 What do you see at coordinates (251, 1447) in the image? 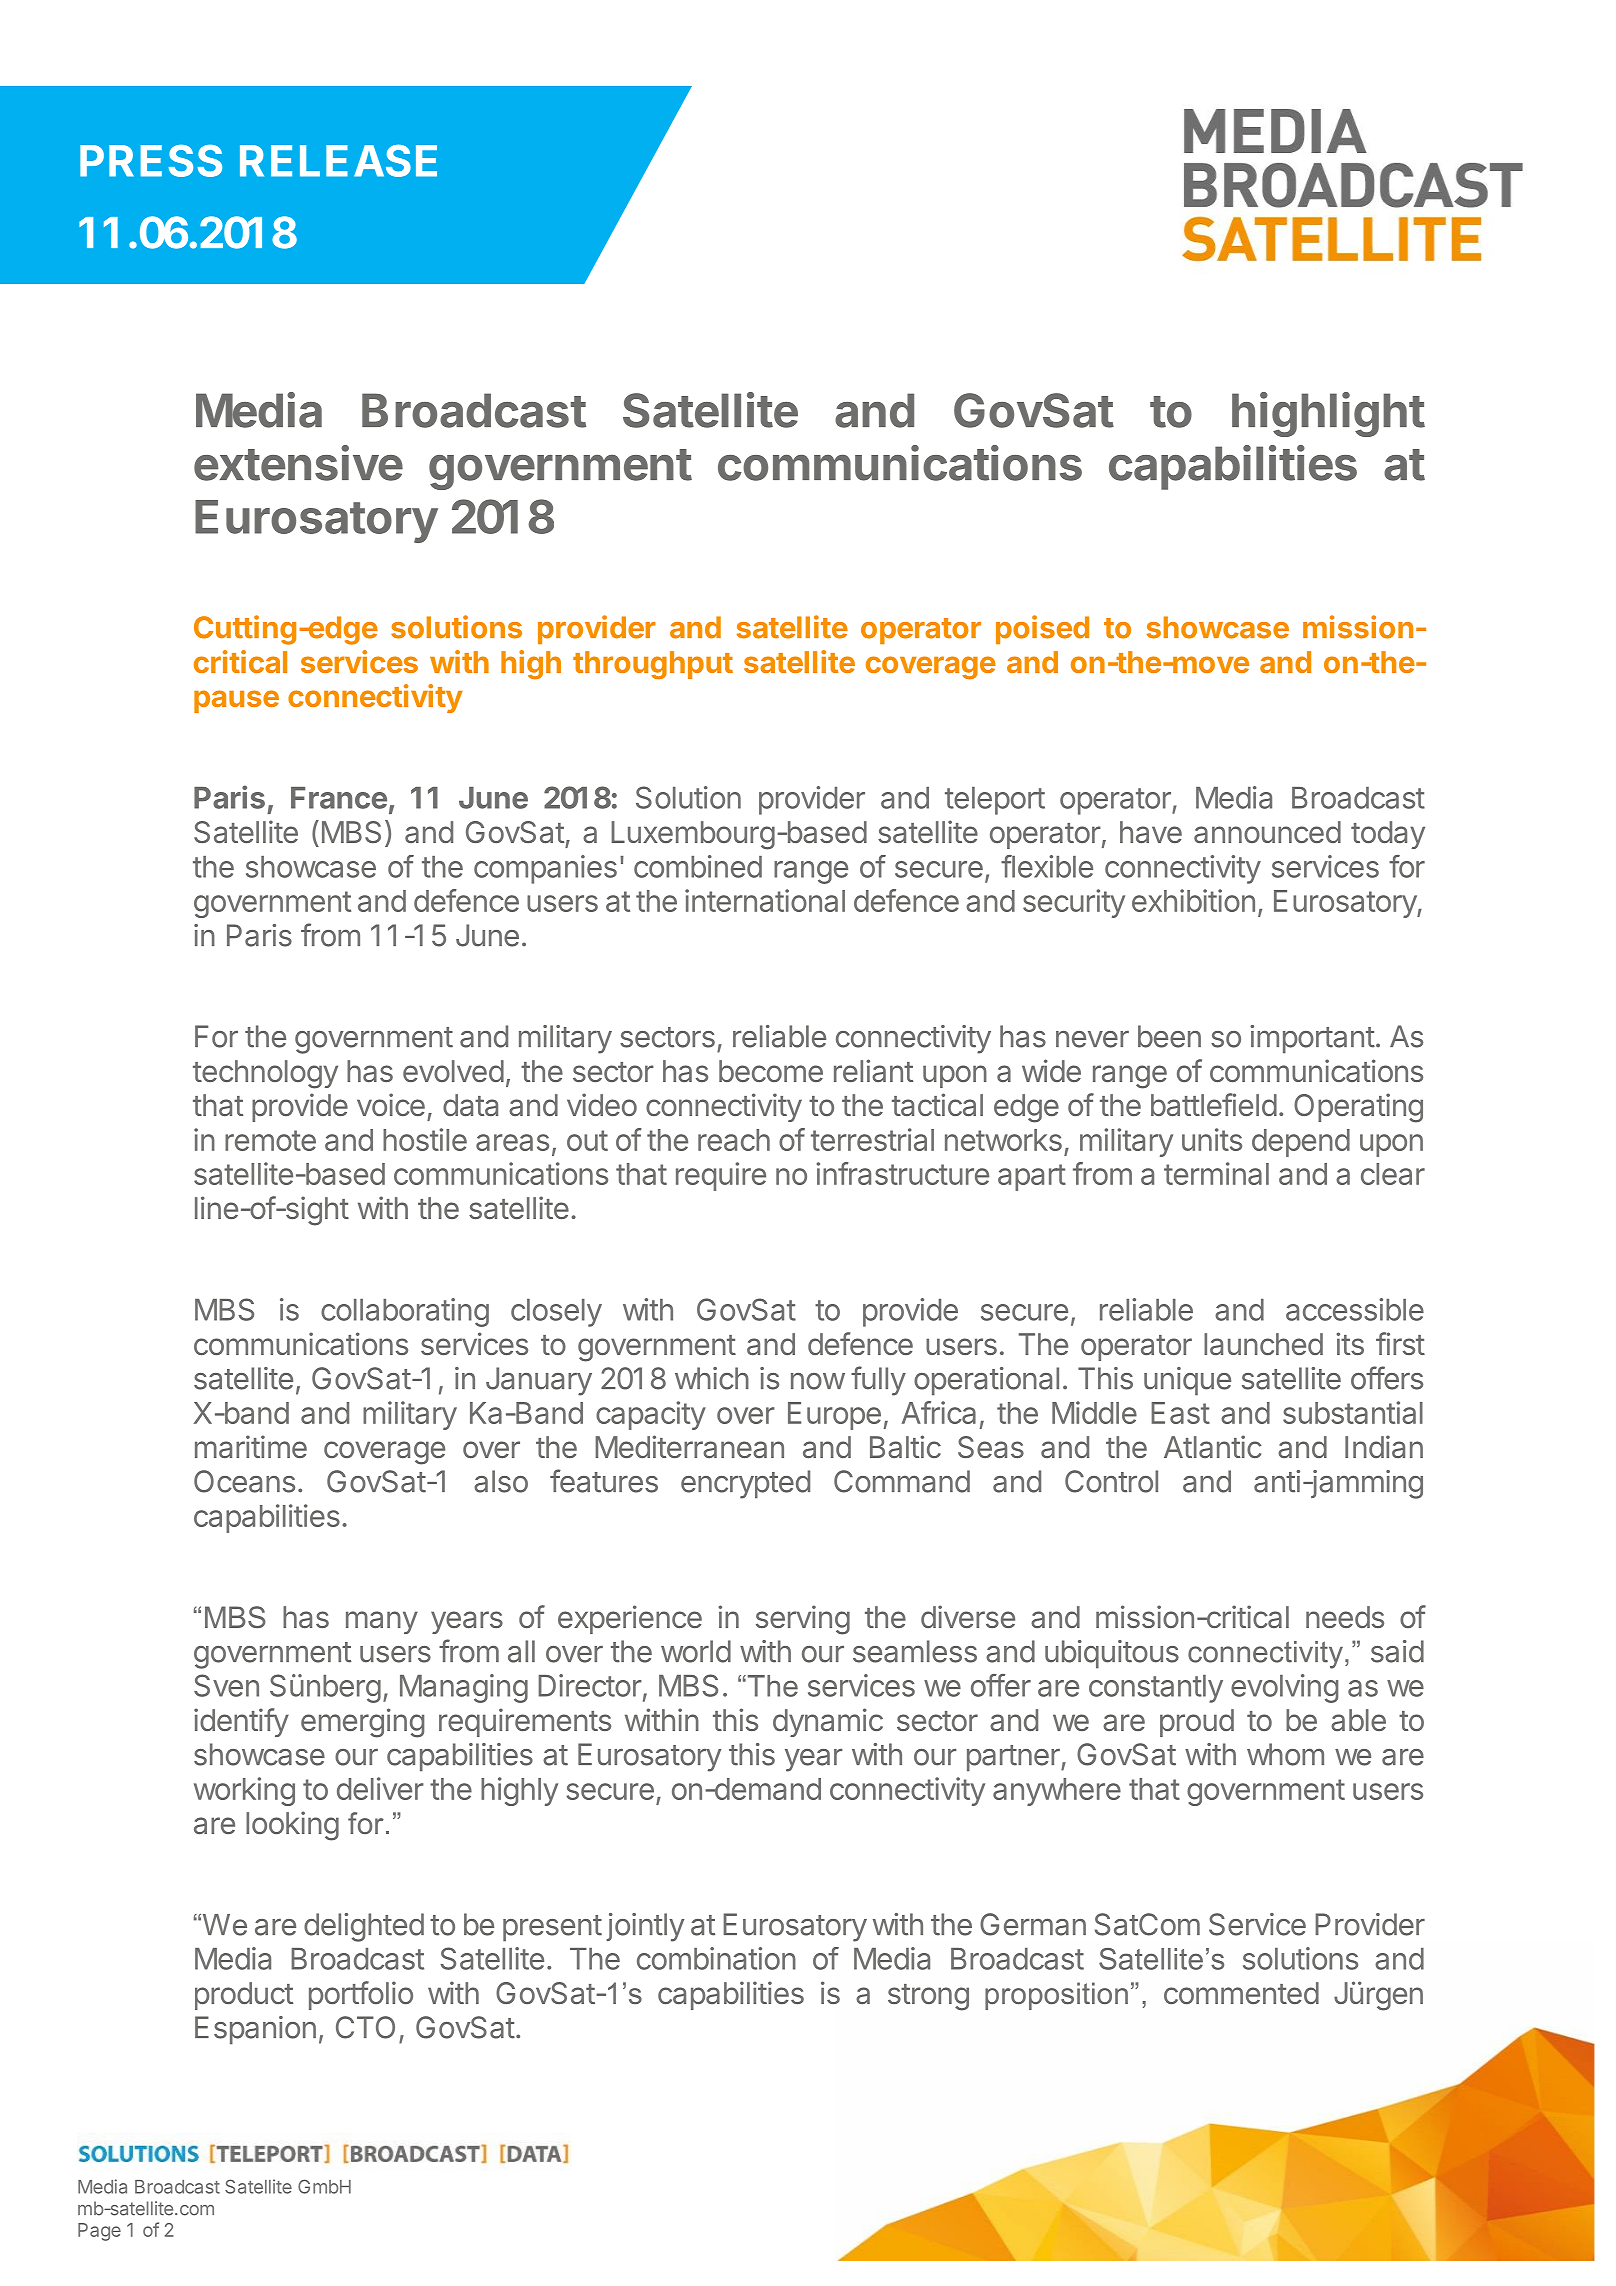
I see `maritime` at bounding box center [251, 1447].
